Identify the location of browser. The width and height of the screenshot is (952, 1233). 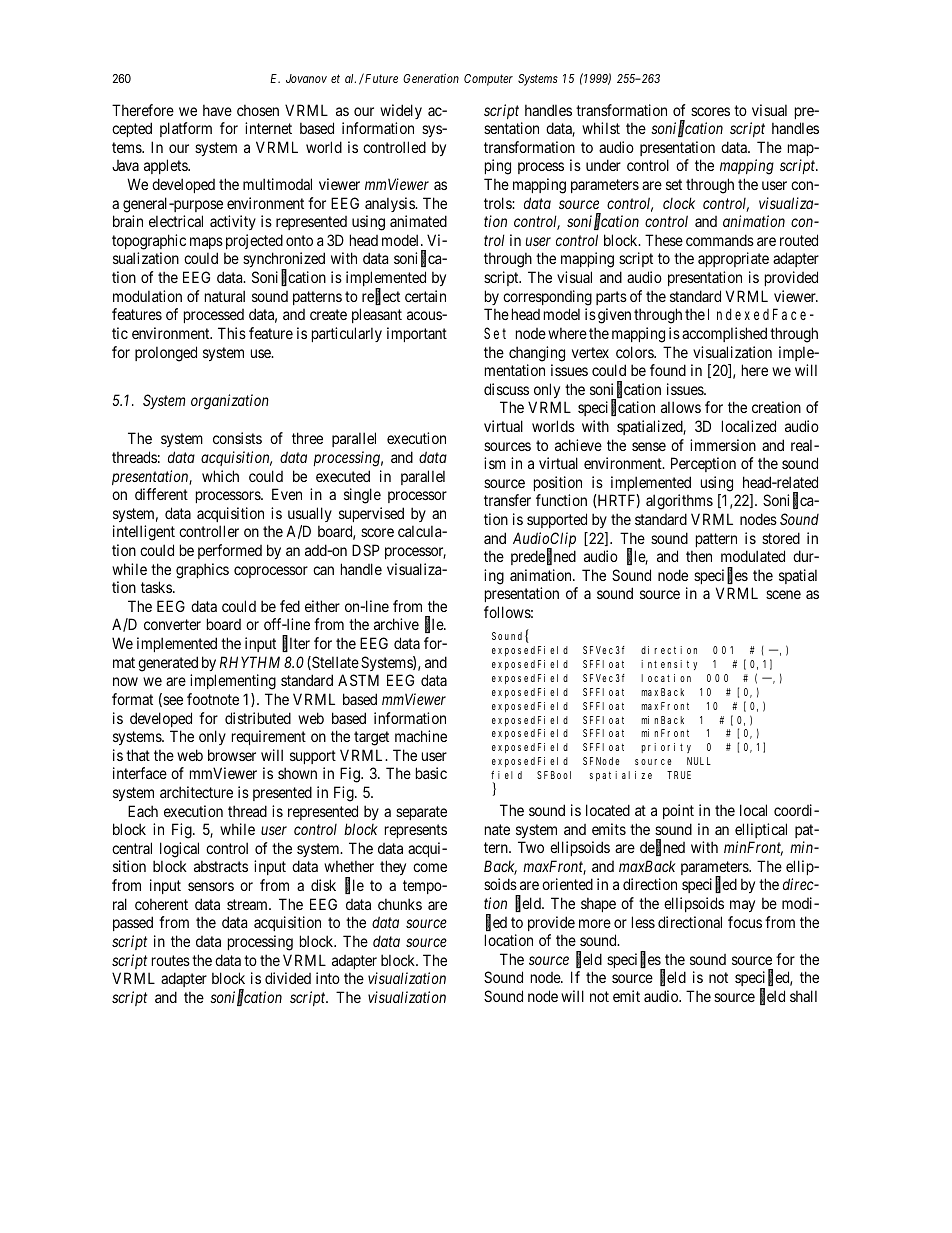
(232, 755).
